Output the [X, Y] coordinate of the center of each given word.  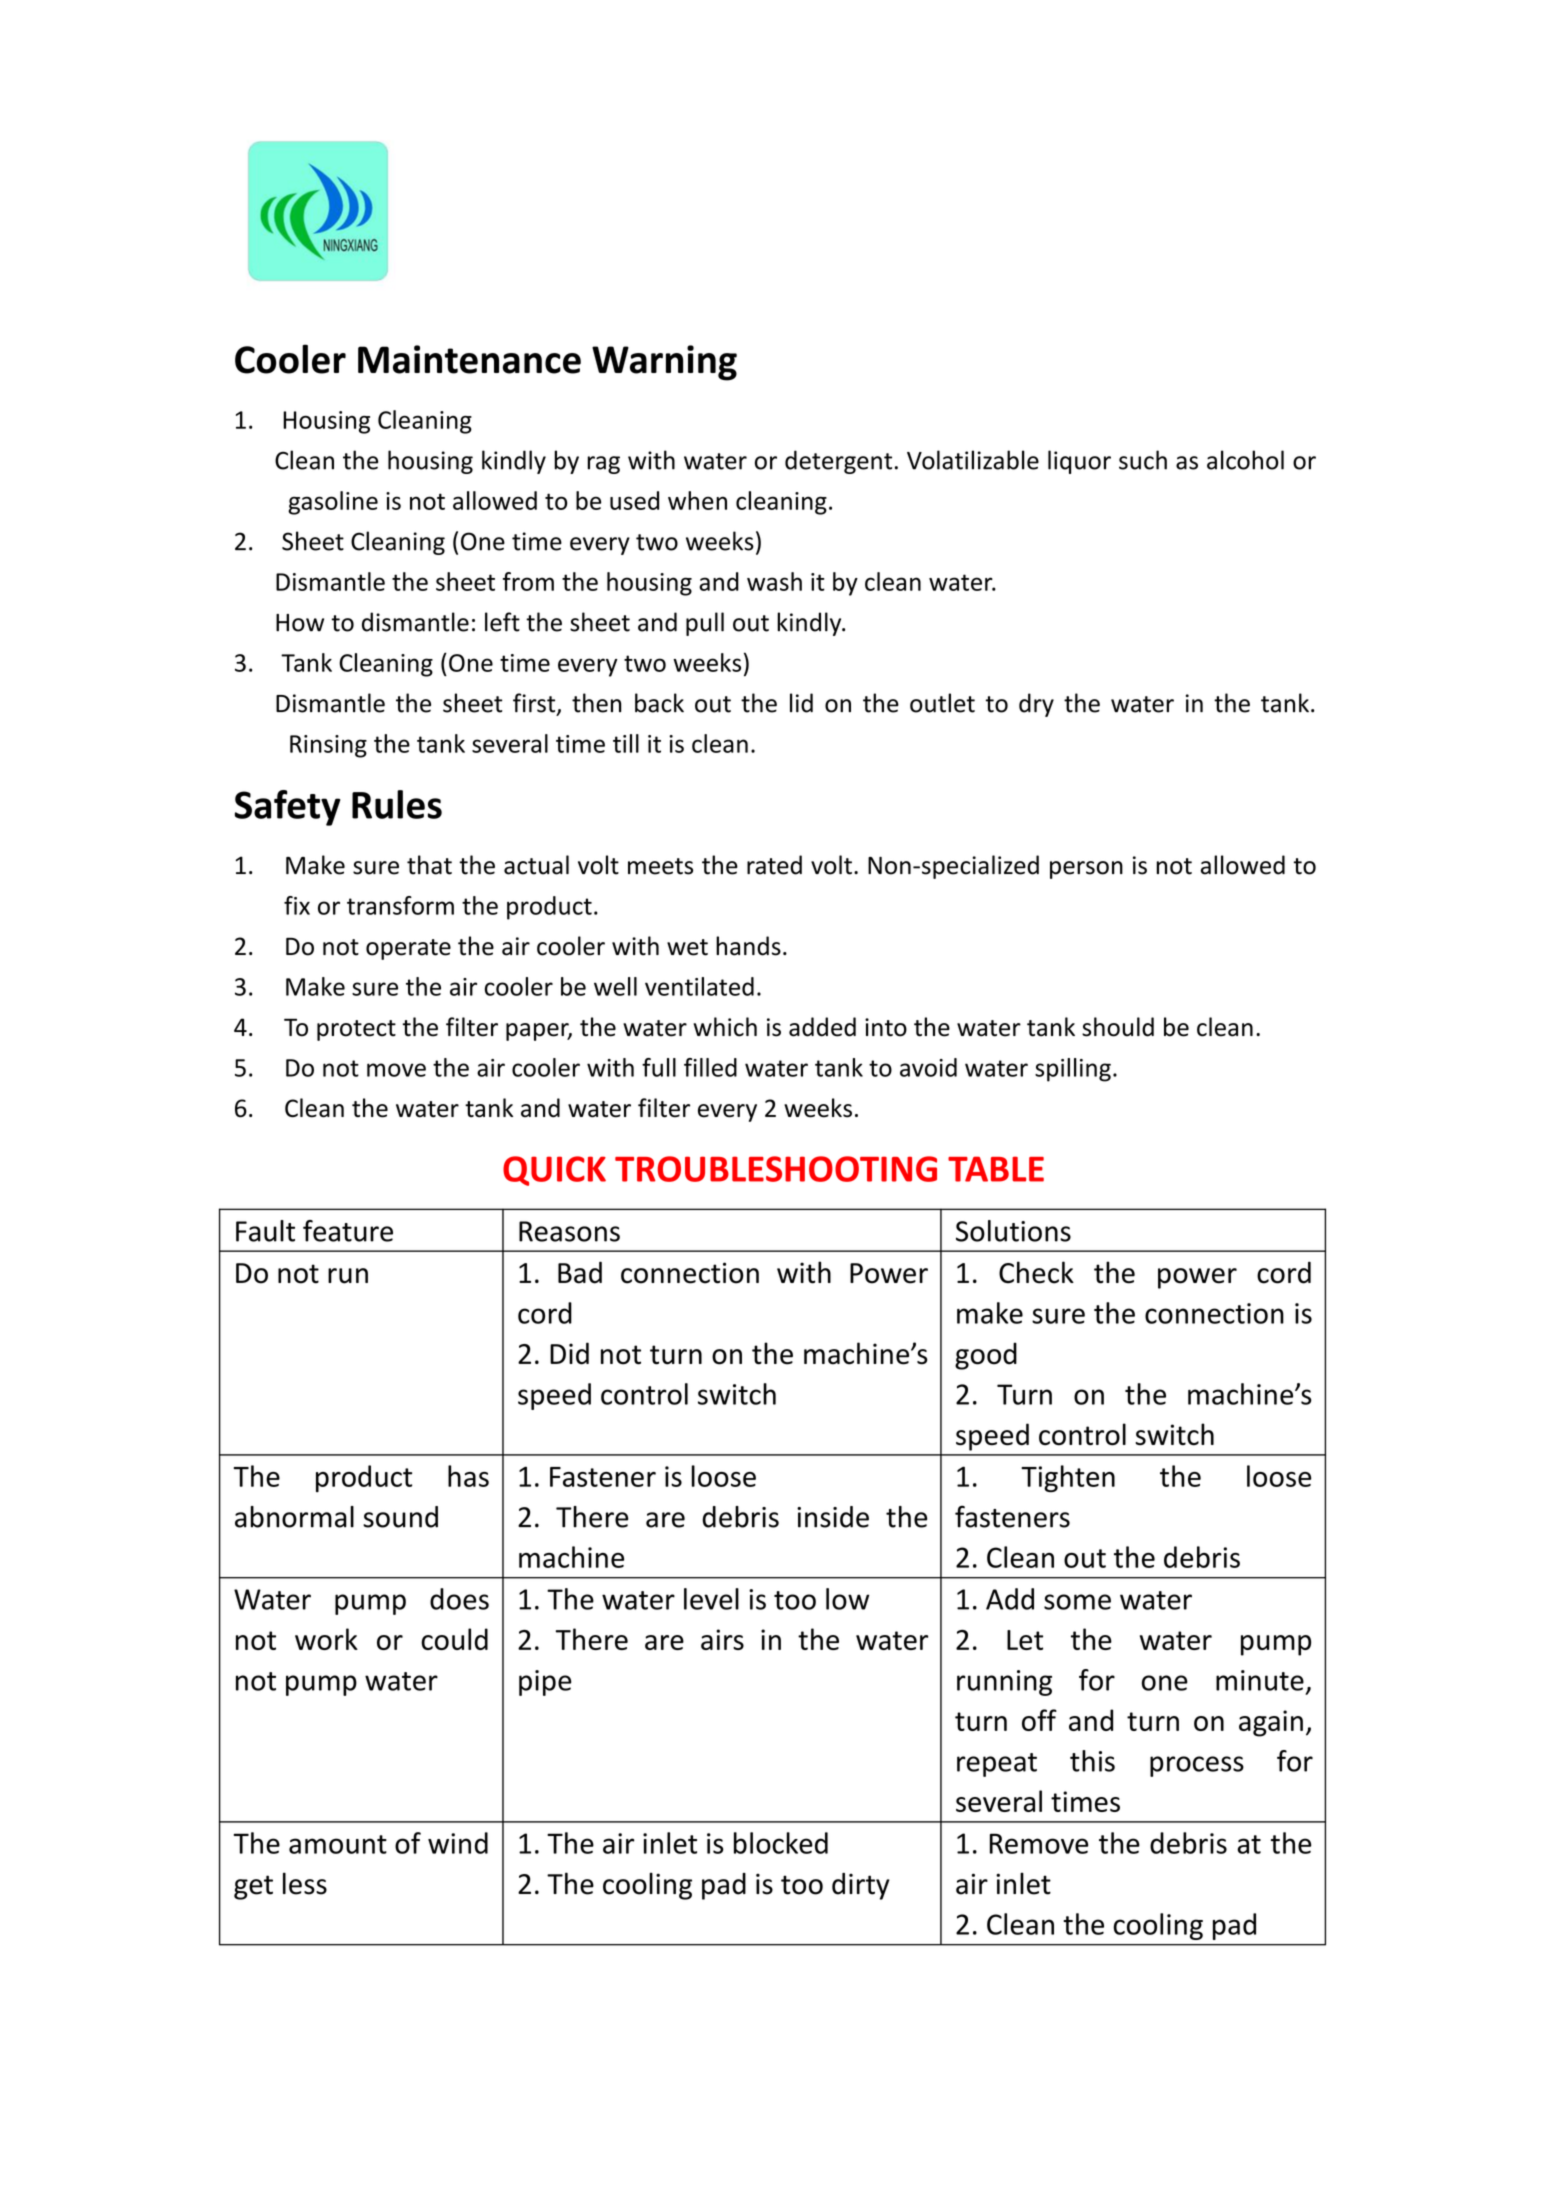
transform [400, 905]
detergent [838, 462]
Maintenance [469, 359]
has [468, 1476]
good [986, 1356]
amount [338, 1844]
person [1086, 870]
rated [774, 865]
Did [569, 1353]
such [1143, 460]
